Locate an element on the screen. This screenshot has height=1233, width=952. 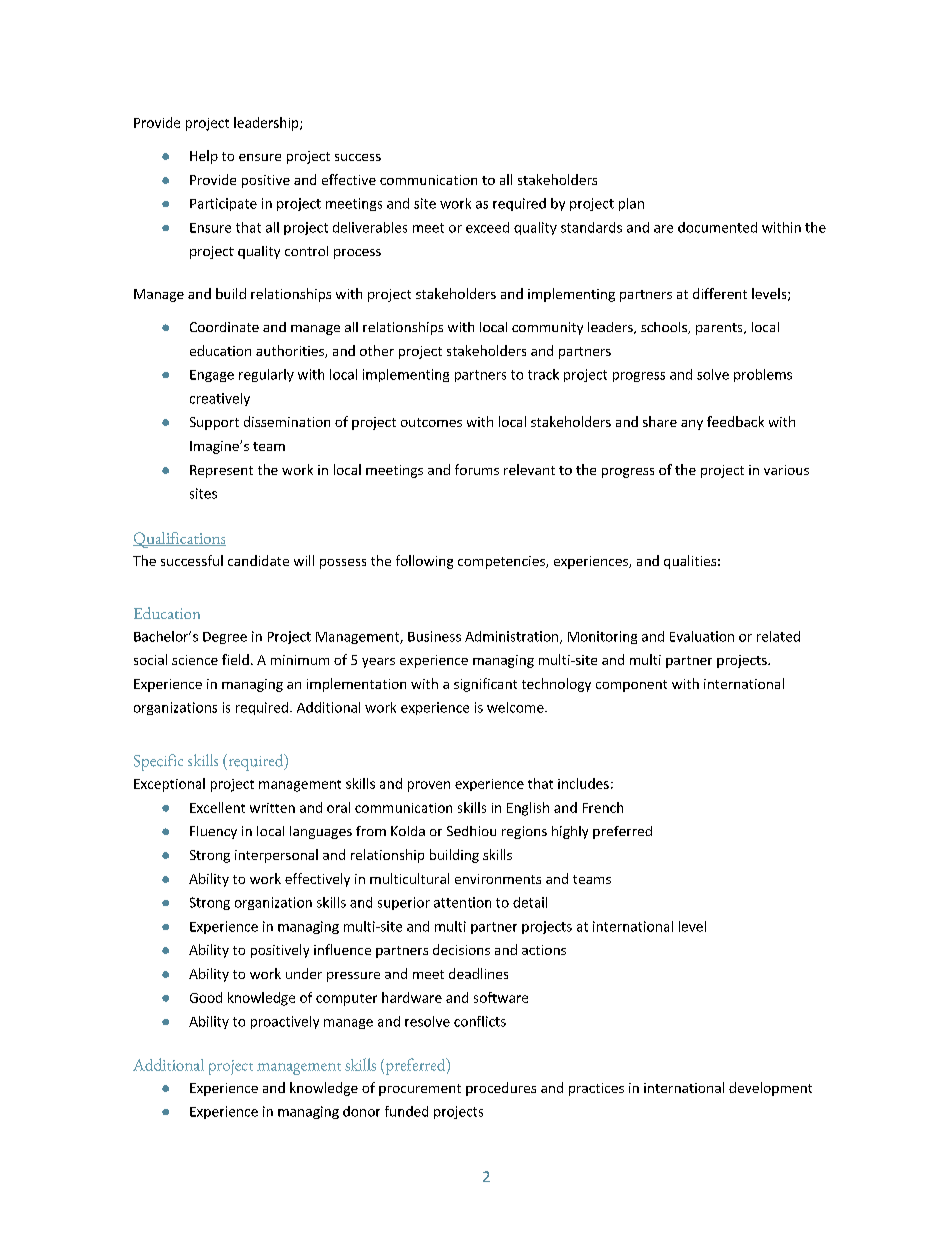
documented is located at coordinates (717, 227).
